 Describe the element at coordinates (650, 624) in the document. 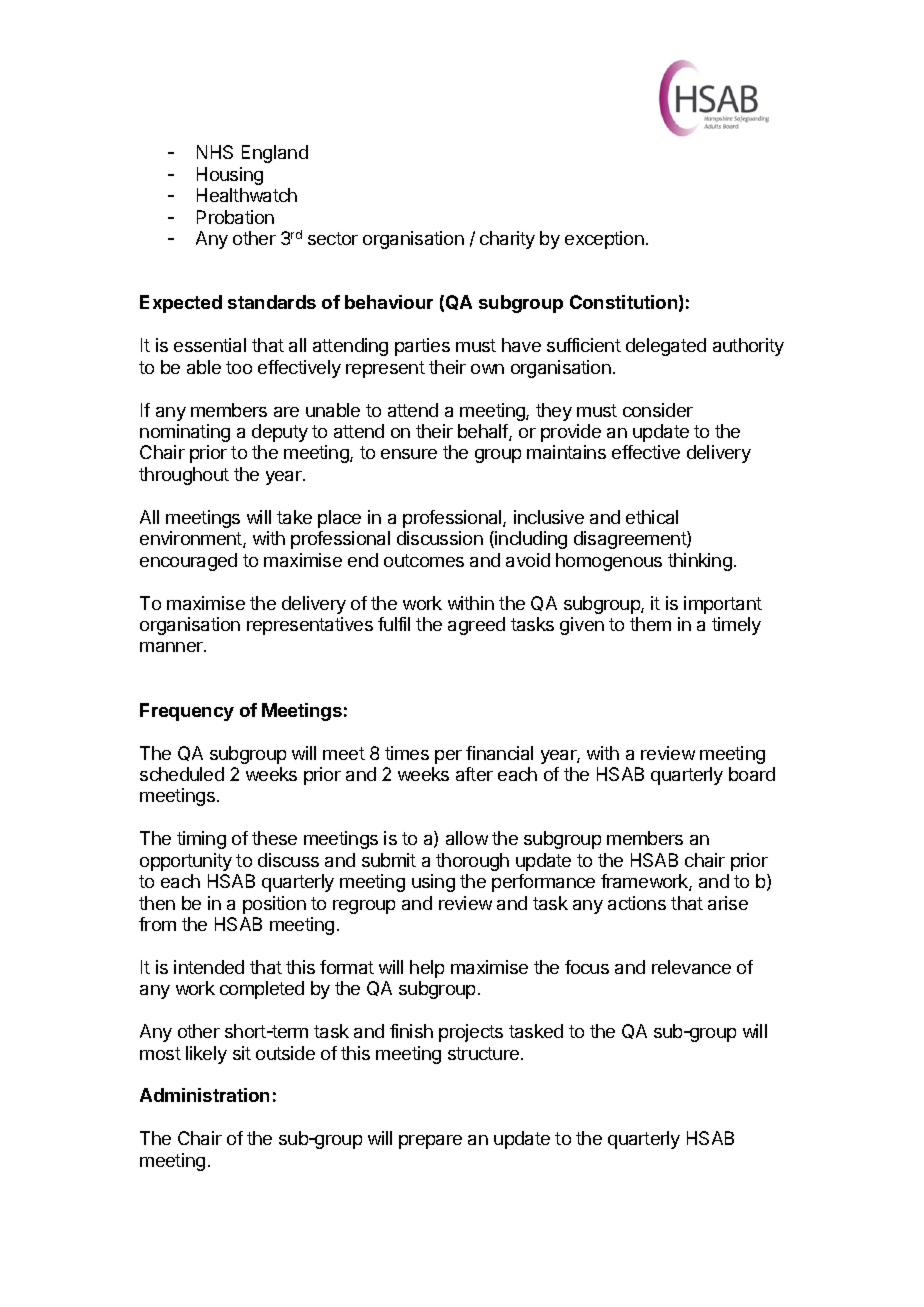

I see `them` at that location.
